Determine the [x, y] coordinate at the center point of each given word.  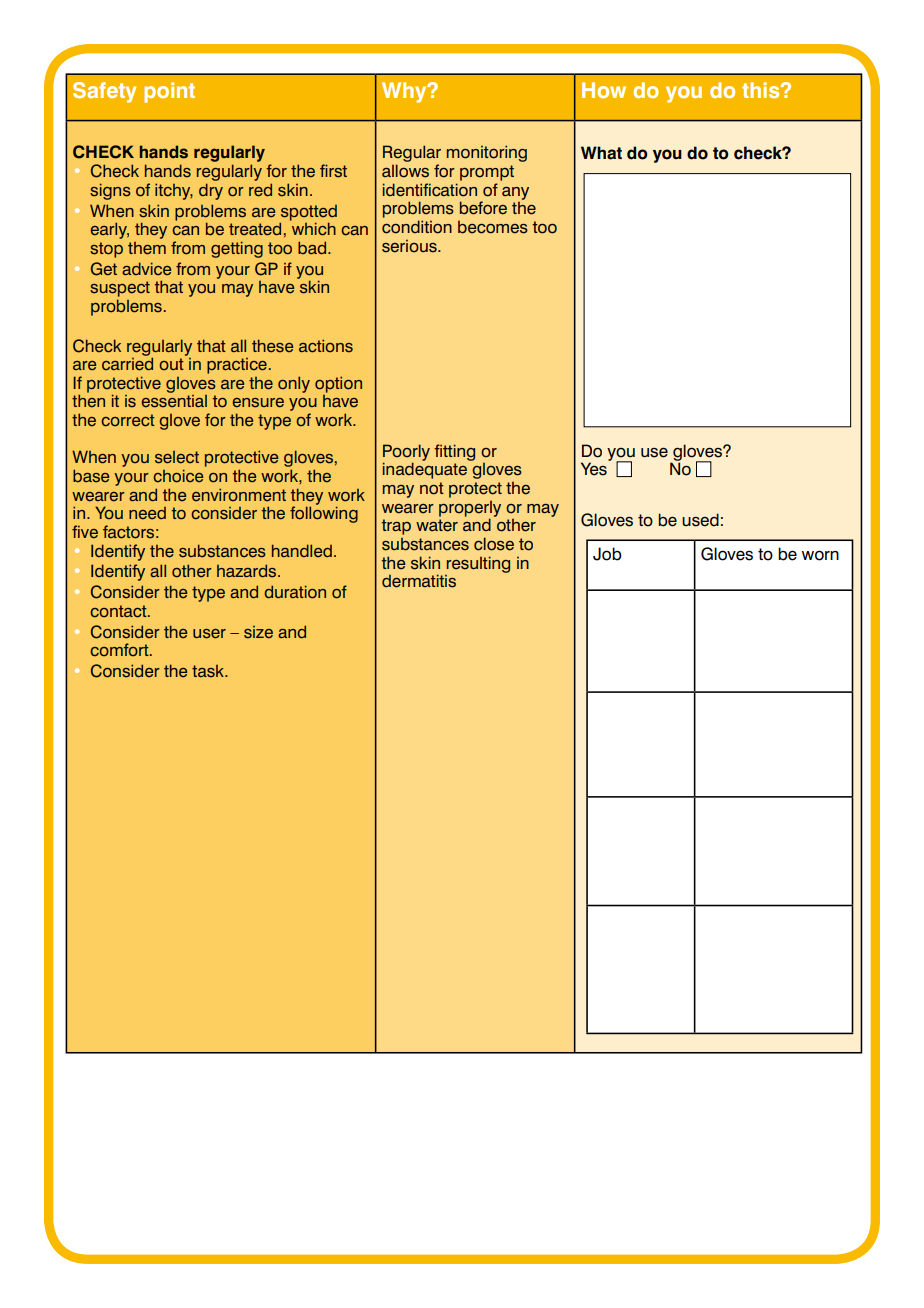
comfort [121, 650]
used [700, 520]
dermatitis [419, 581]
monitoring [487, 153]
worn [820, 555]
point [169, 92]
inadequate [425, 470]
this [762, 90]
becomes [493, 227]
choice [178, 476]
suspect [120, 289]
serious [410, 246]
